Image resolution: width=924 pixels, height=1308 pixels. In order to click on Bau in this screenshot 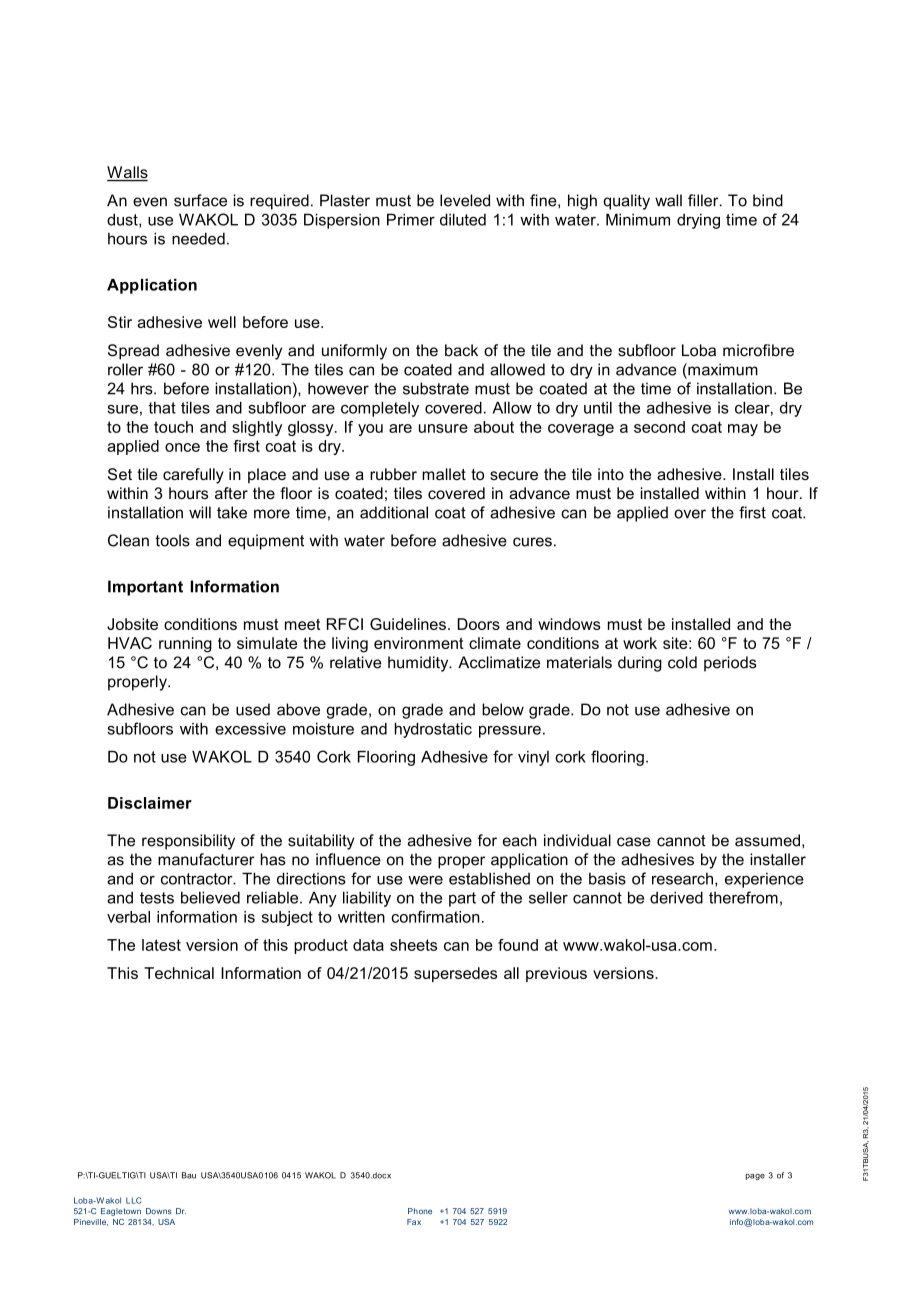, I will do `click(189, 1175)`.
